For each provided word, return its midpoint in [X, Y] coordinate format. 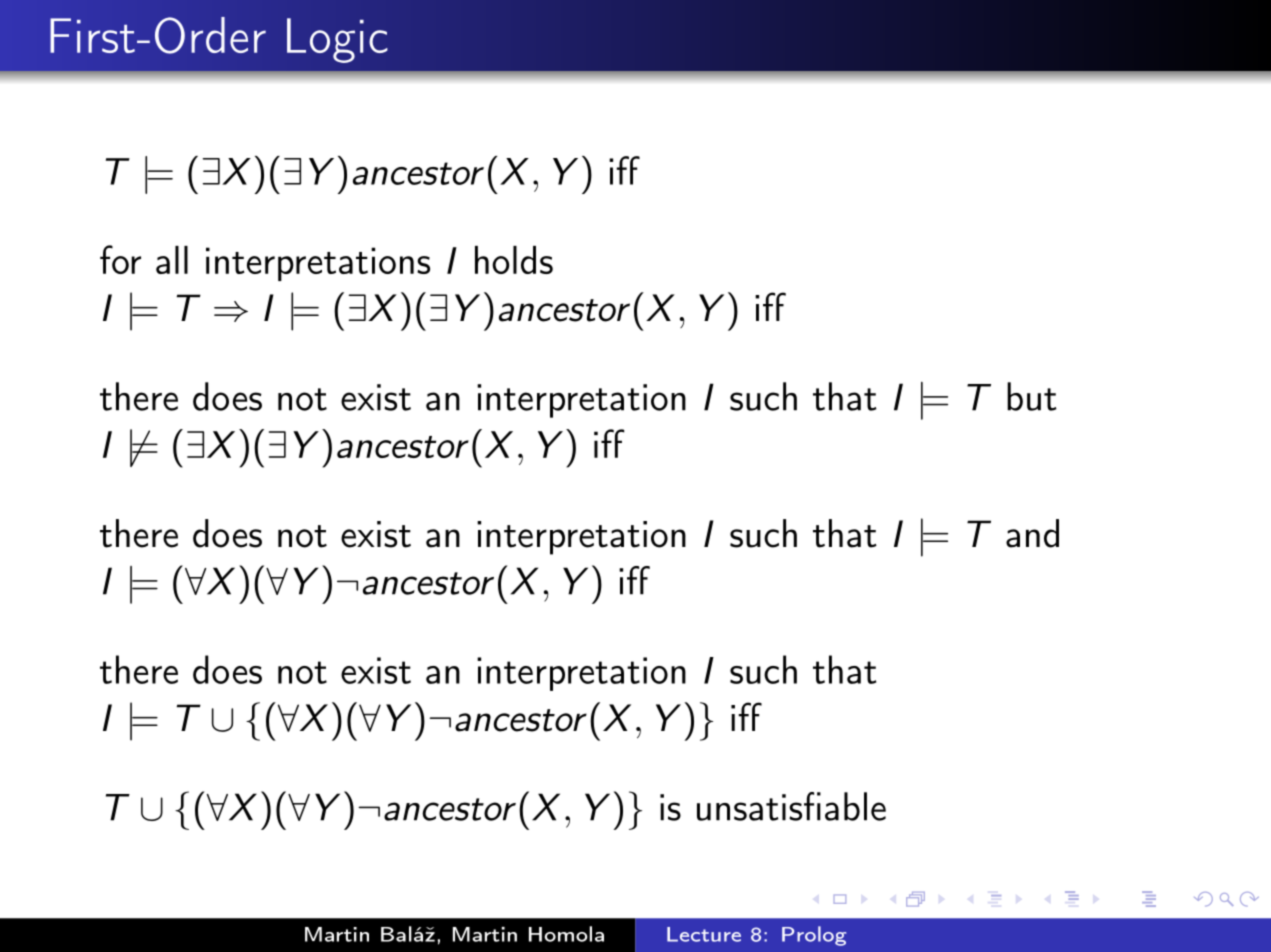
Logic [337, 40]
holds [514, 260]
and [1032, 533]
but [1032, 396]
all [172, 260]
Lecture [704, 934]
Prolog [814, 936]
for [120, 259]
